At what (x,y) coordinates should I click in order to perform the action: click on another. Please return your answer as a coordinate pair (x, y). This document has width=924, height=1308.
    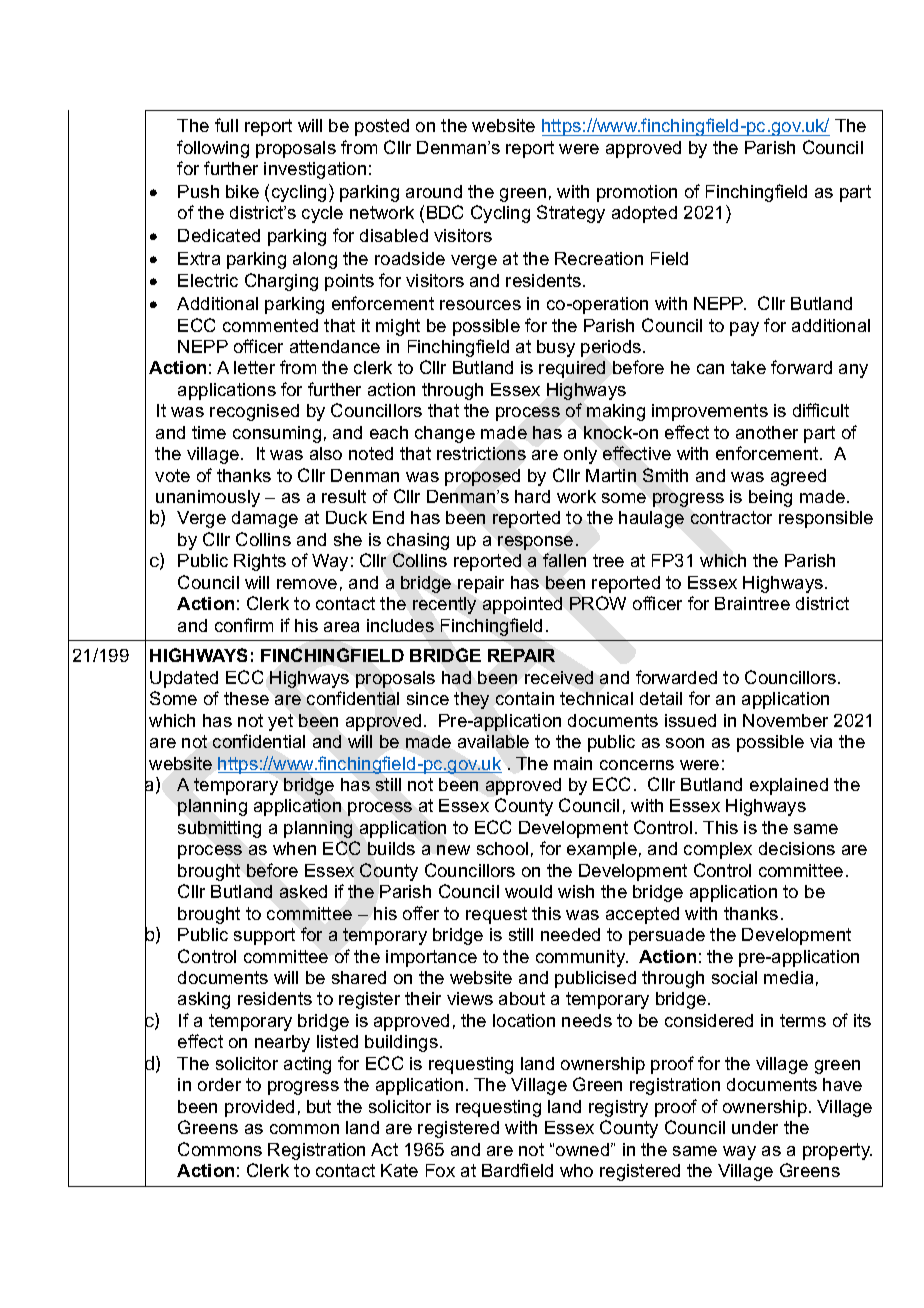
    Looking at the image, I should click on (767, 432).
